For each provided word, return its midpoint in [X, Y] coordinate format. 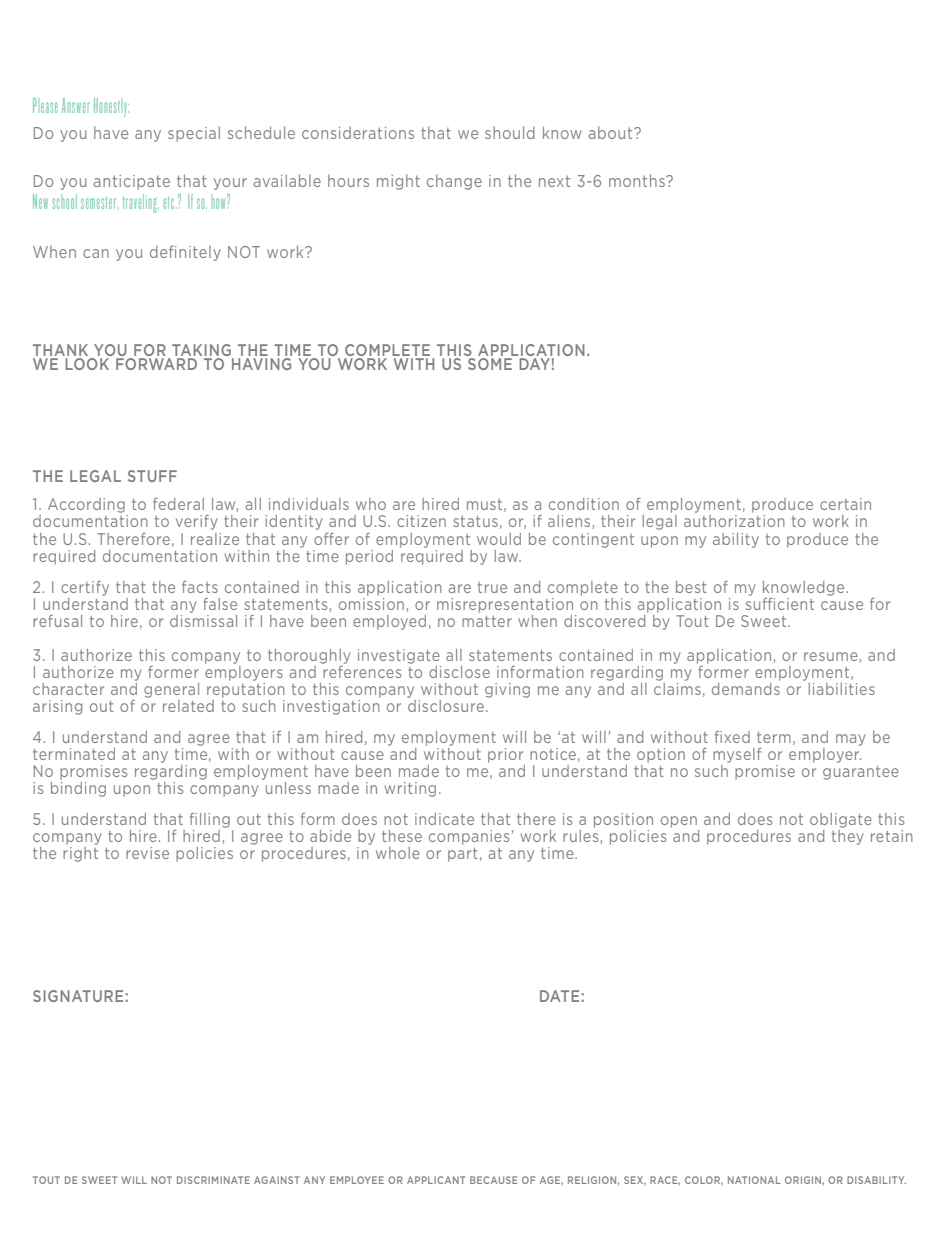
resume [832, 657]
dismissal [203, 619]
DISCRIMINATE [213, 1180]
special [194, 134]
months [638, 180]
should [510, 132]
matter [487, 621]
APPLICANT [436, 1180]
